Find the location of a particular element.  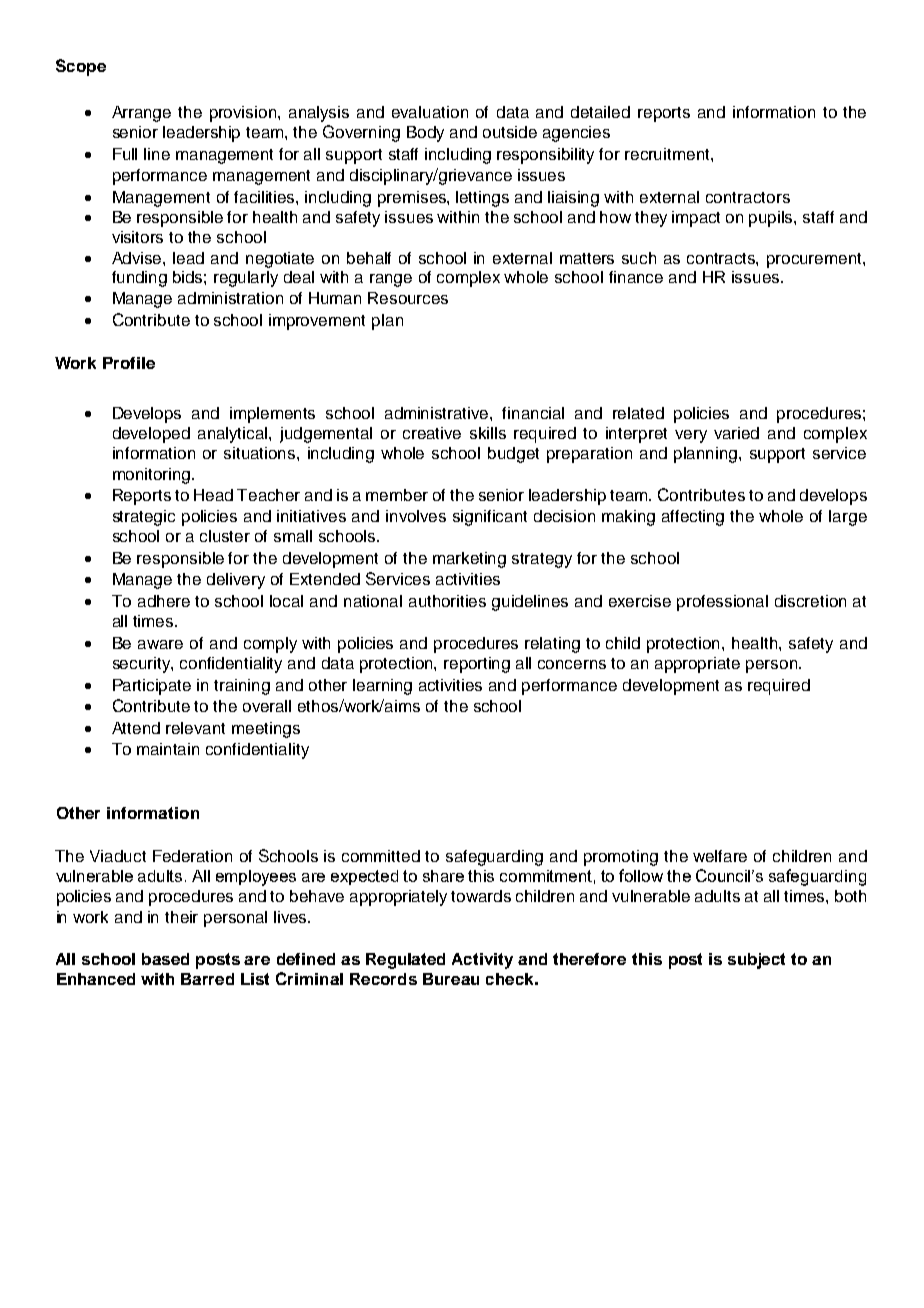

affecting is located at coordinates (693, 518).
